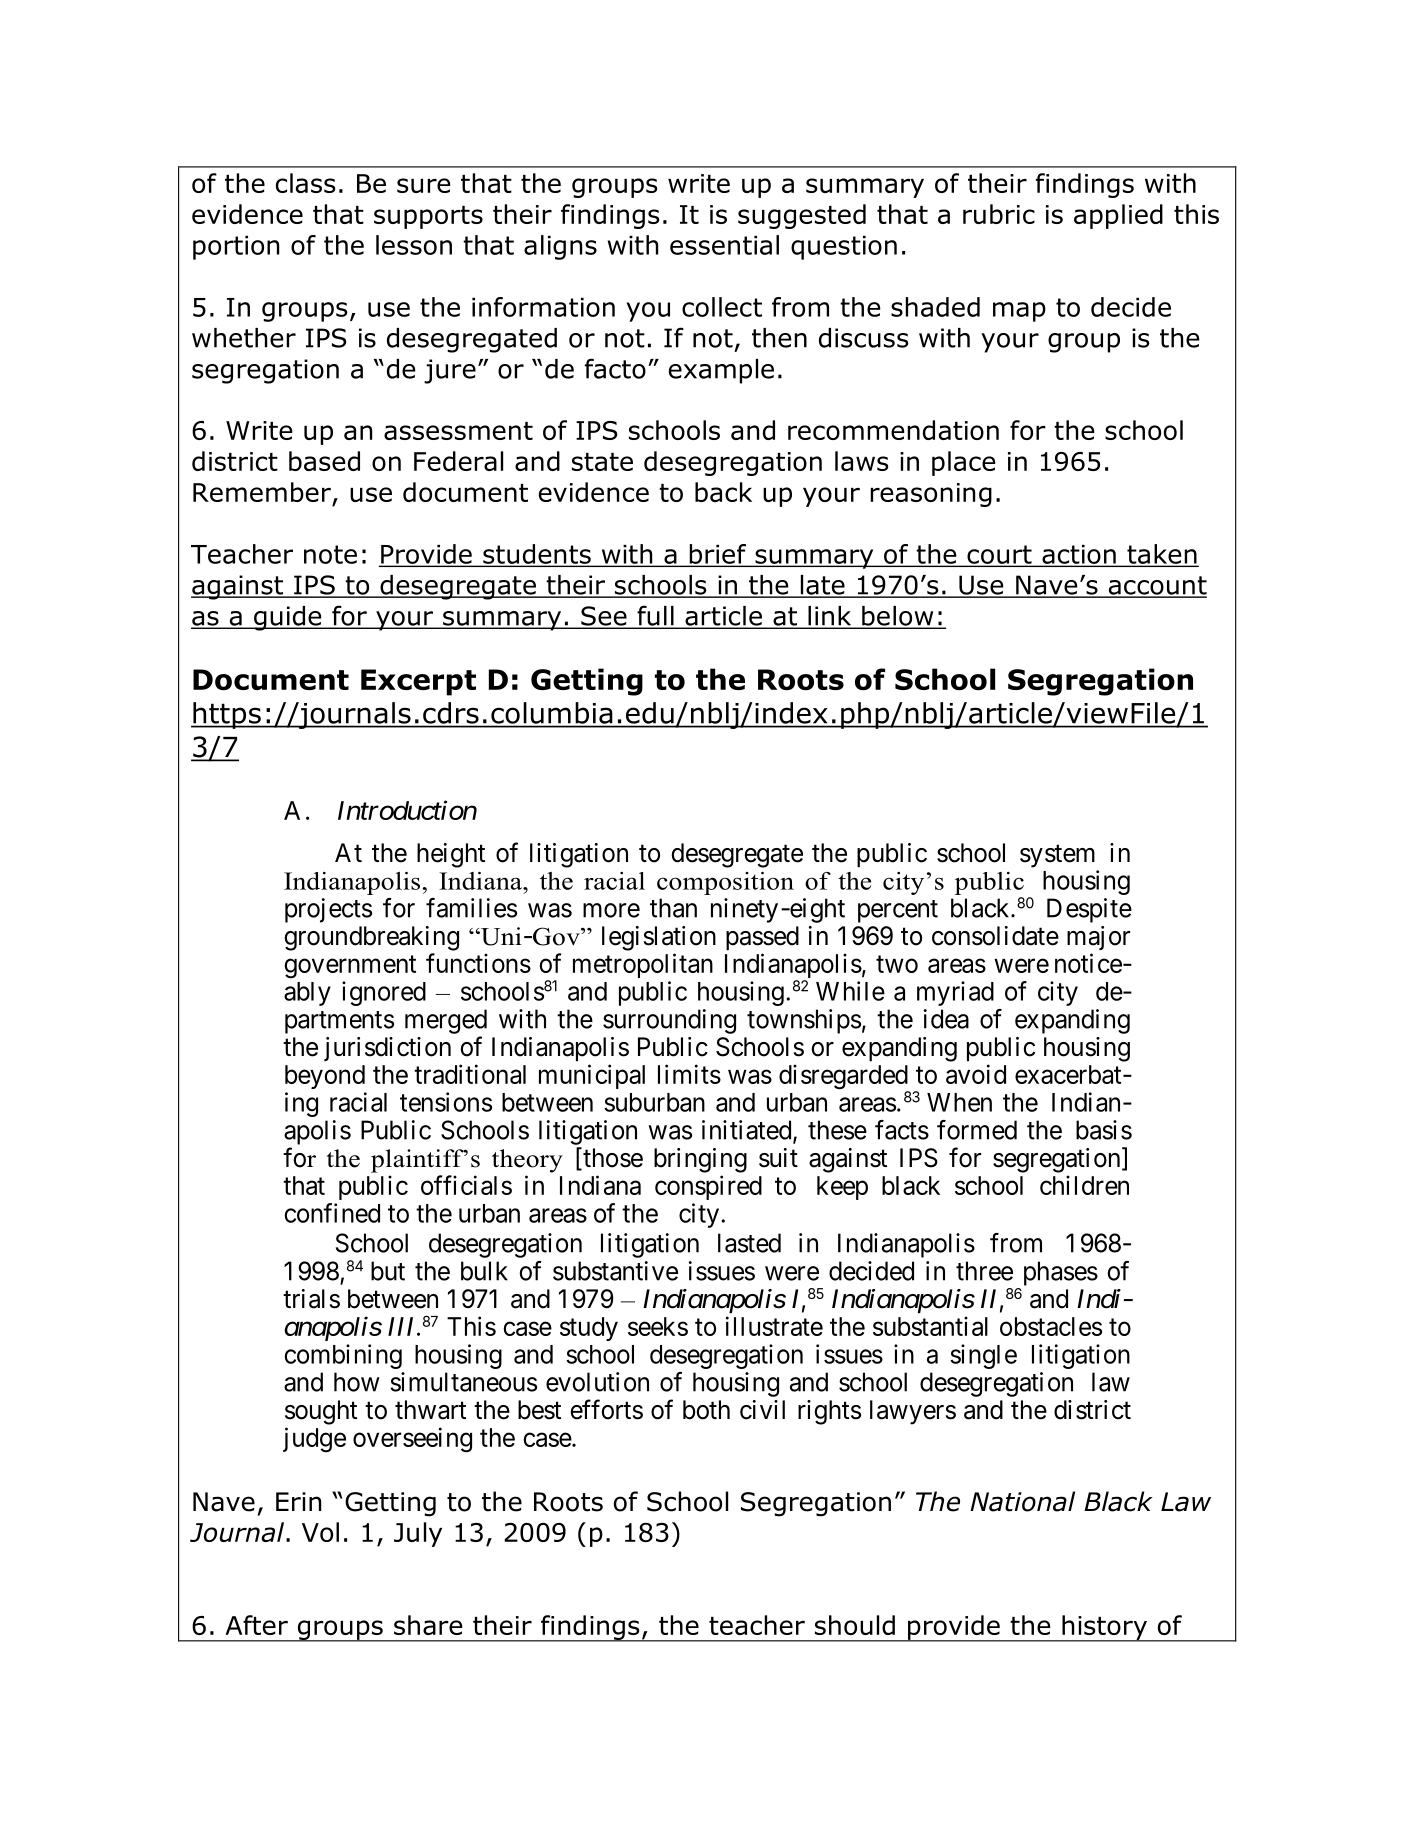 The image size is (1414, 1830). Describe the element at coordinates (855, 1625) in the screenshot. I see `should` at that location.
